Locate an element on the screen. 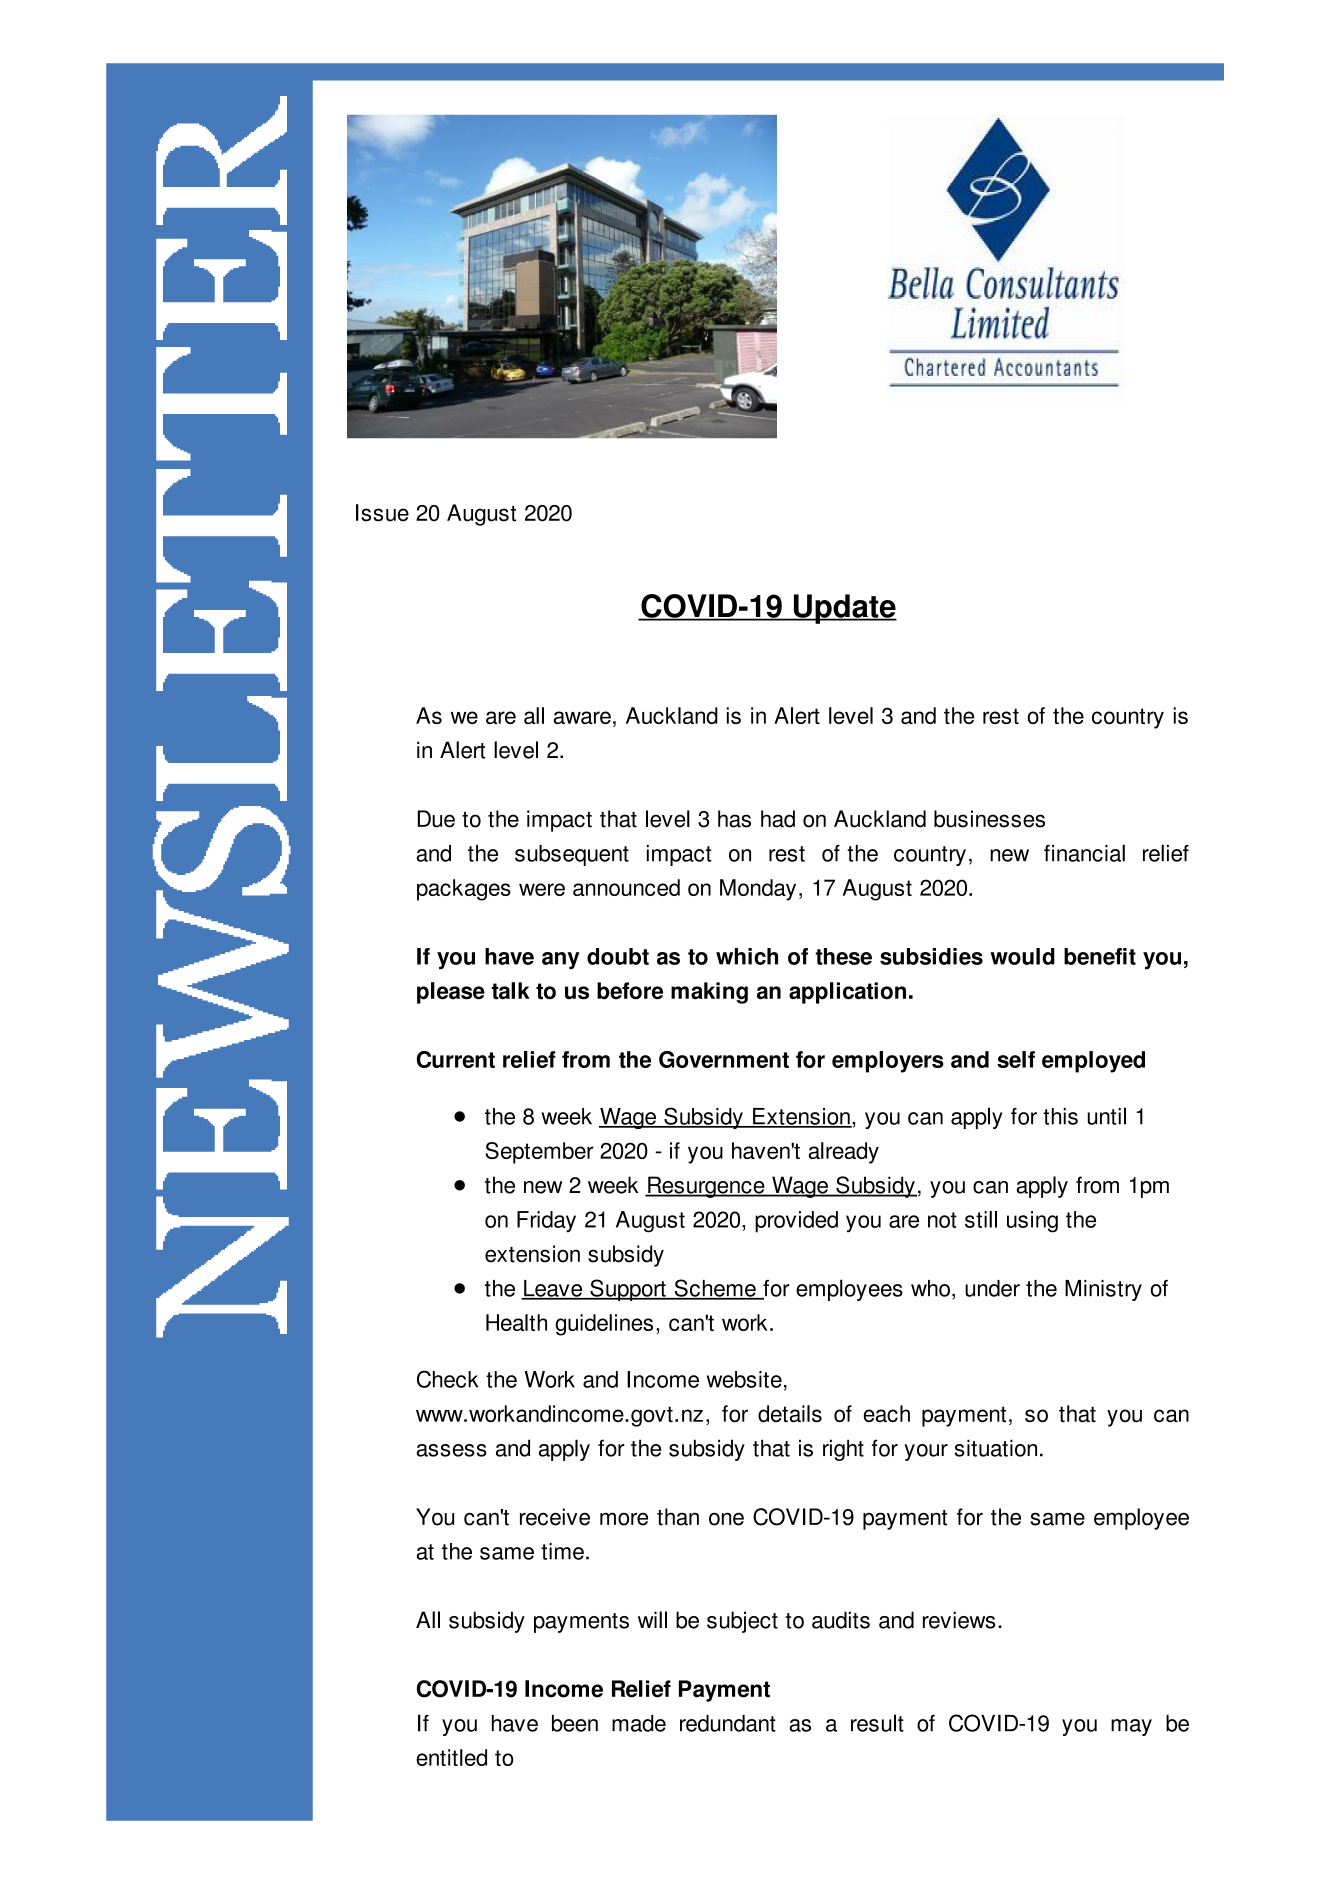 The width and height of the screenshot is (1332, 1885). Update is located at coordinates (844, 609).
